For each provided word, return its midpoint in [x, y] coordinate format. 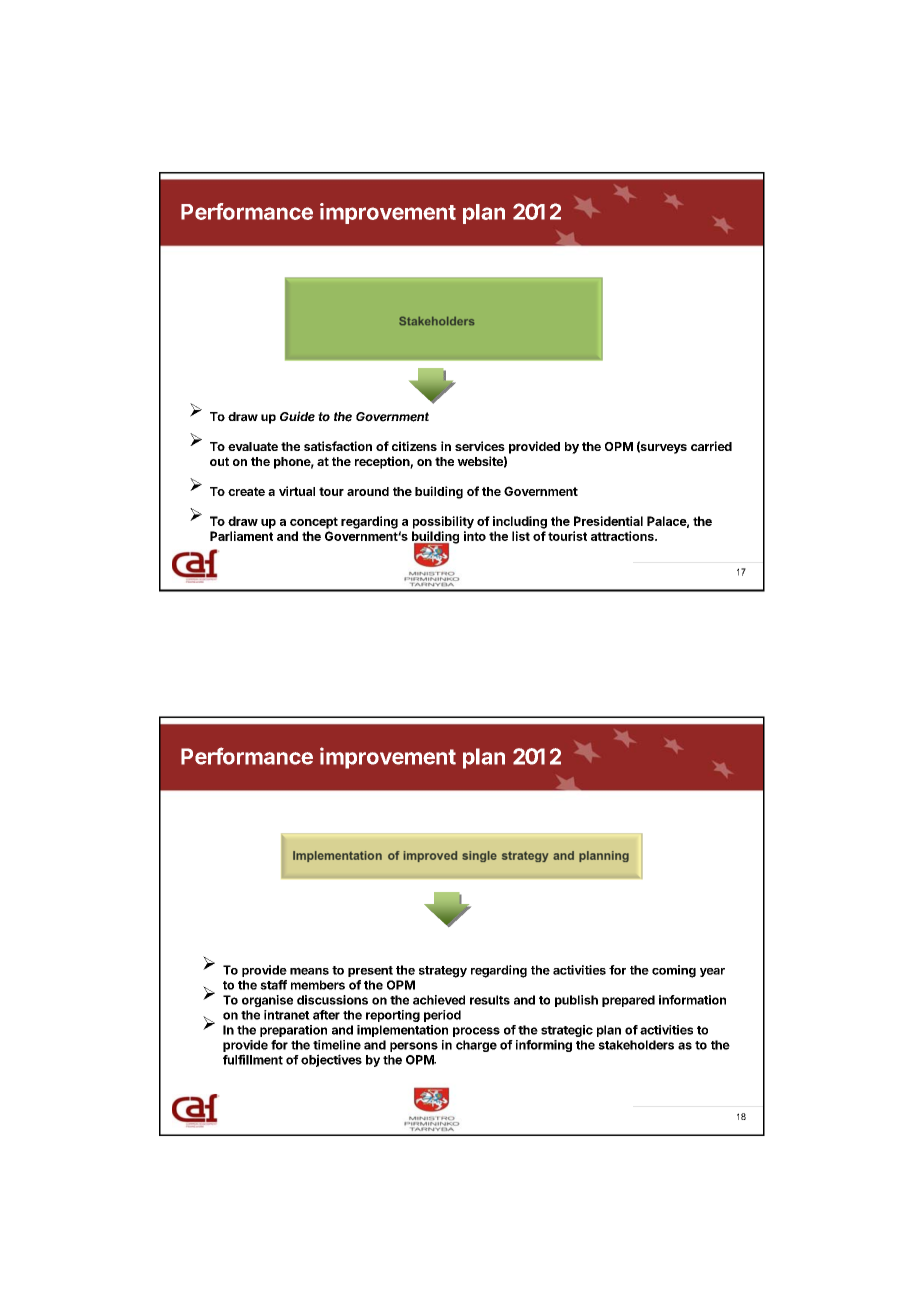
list [521, 536]
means [309, 971]
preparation [293, 1031]
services [480, 446]
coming [674, 971]
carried [711, 446]
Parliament [241, 536]
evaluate [253, 446]
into [475, 536]
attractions [623, 536]
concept [314, 523]
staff [273, 985]
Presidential [608, 521]
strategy [443, 972]
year [712, 972]
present [370, 971]
